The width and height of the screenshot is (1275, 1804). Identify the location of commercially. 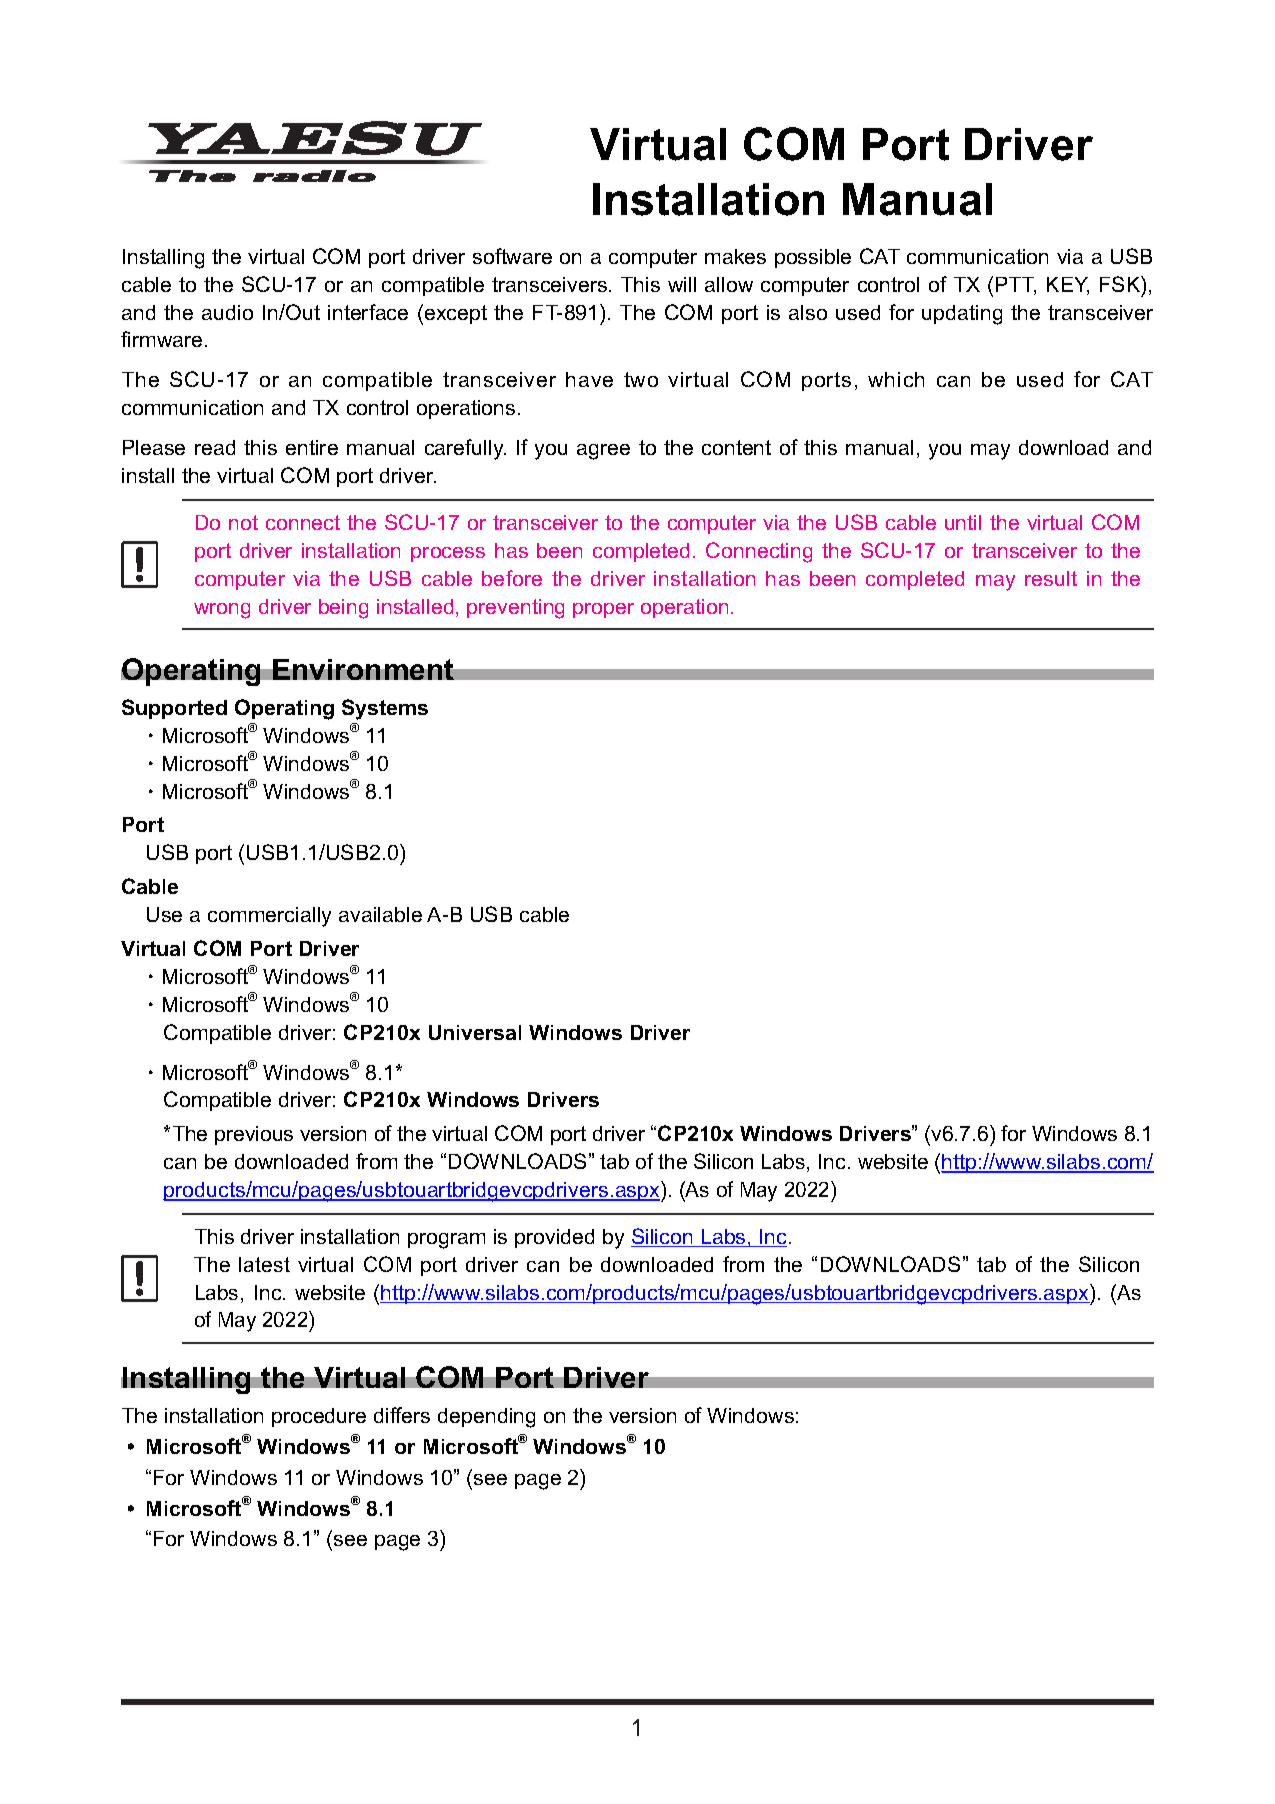
(269, 917).
